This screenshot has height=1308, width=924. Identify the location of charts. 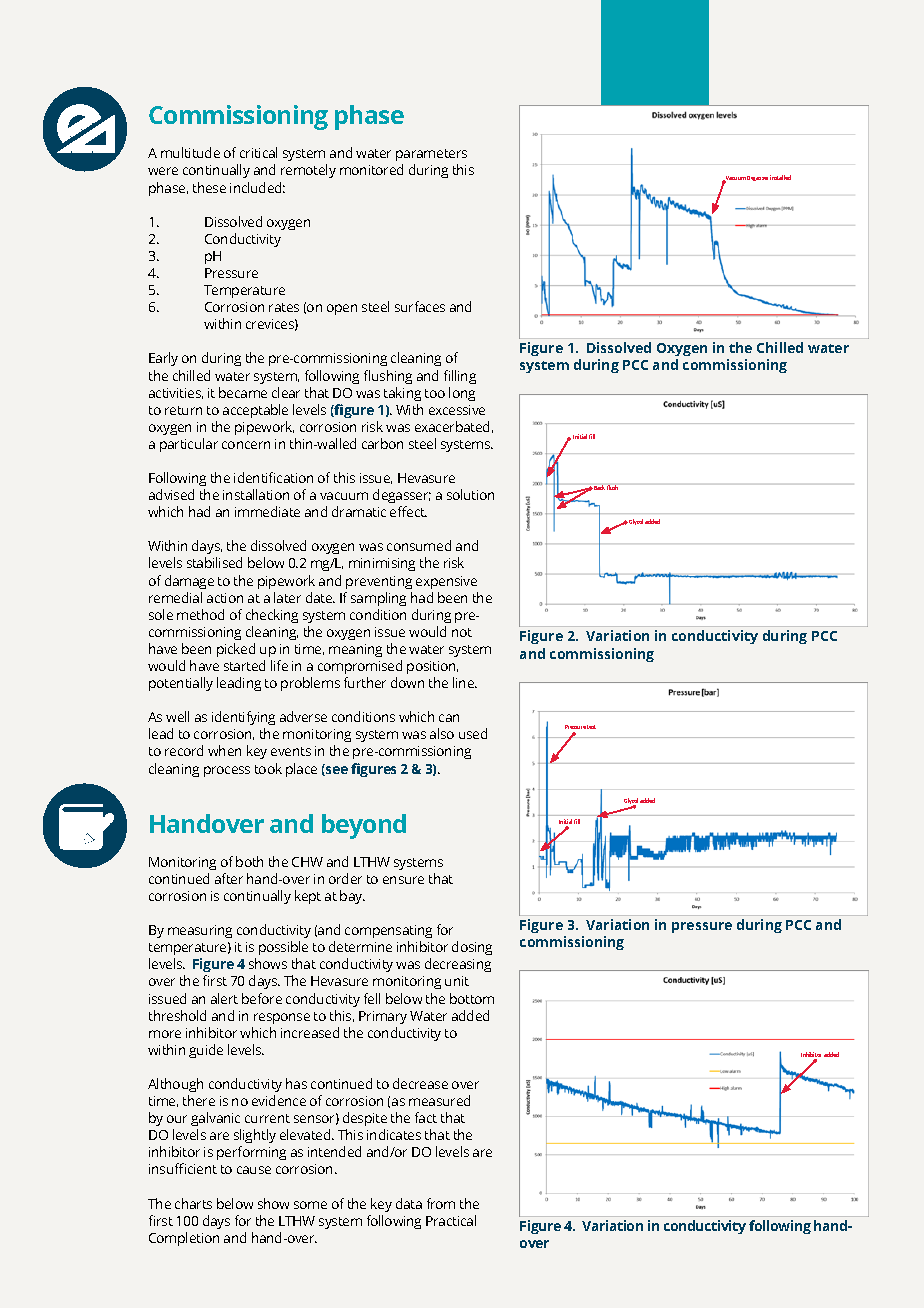
(193, 1203).
